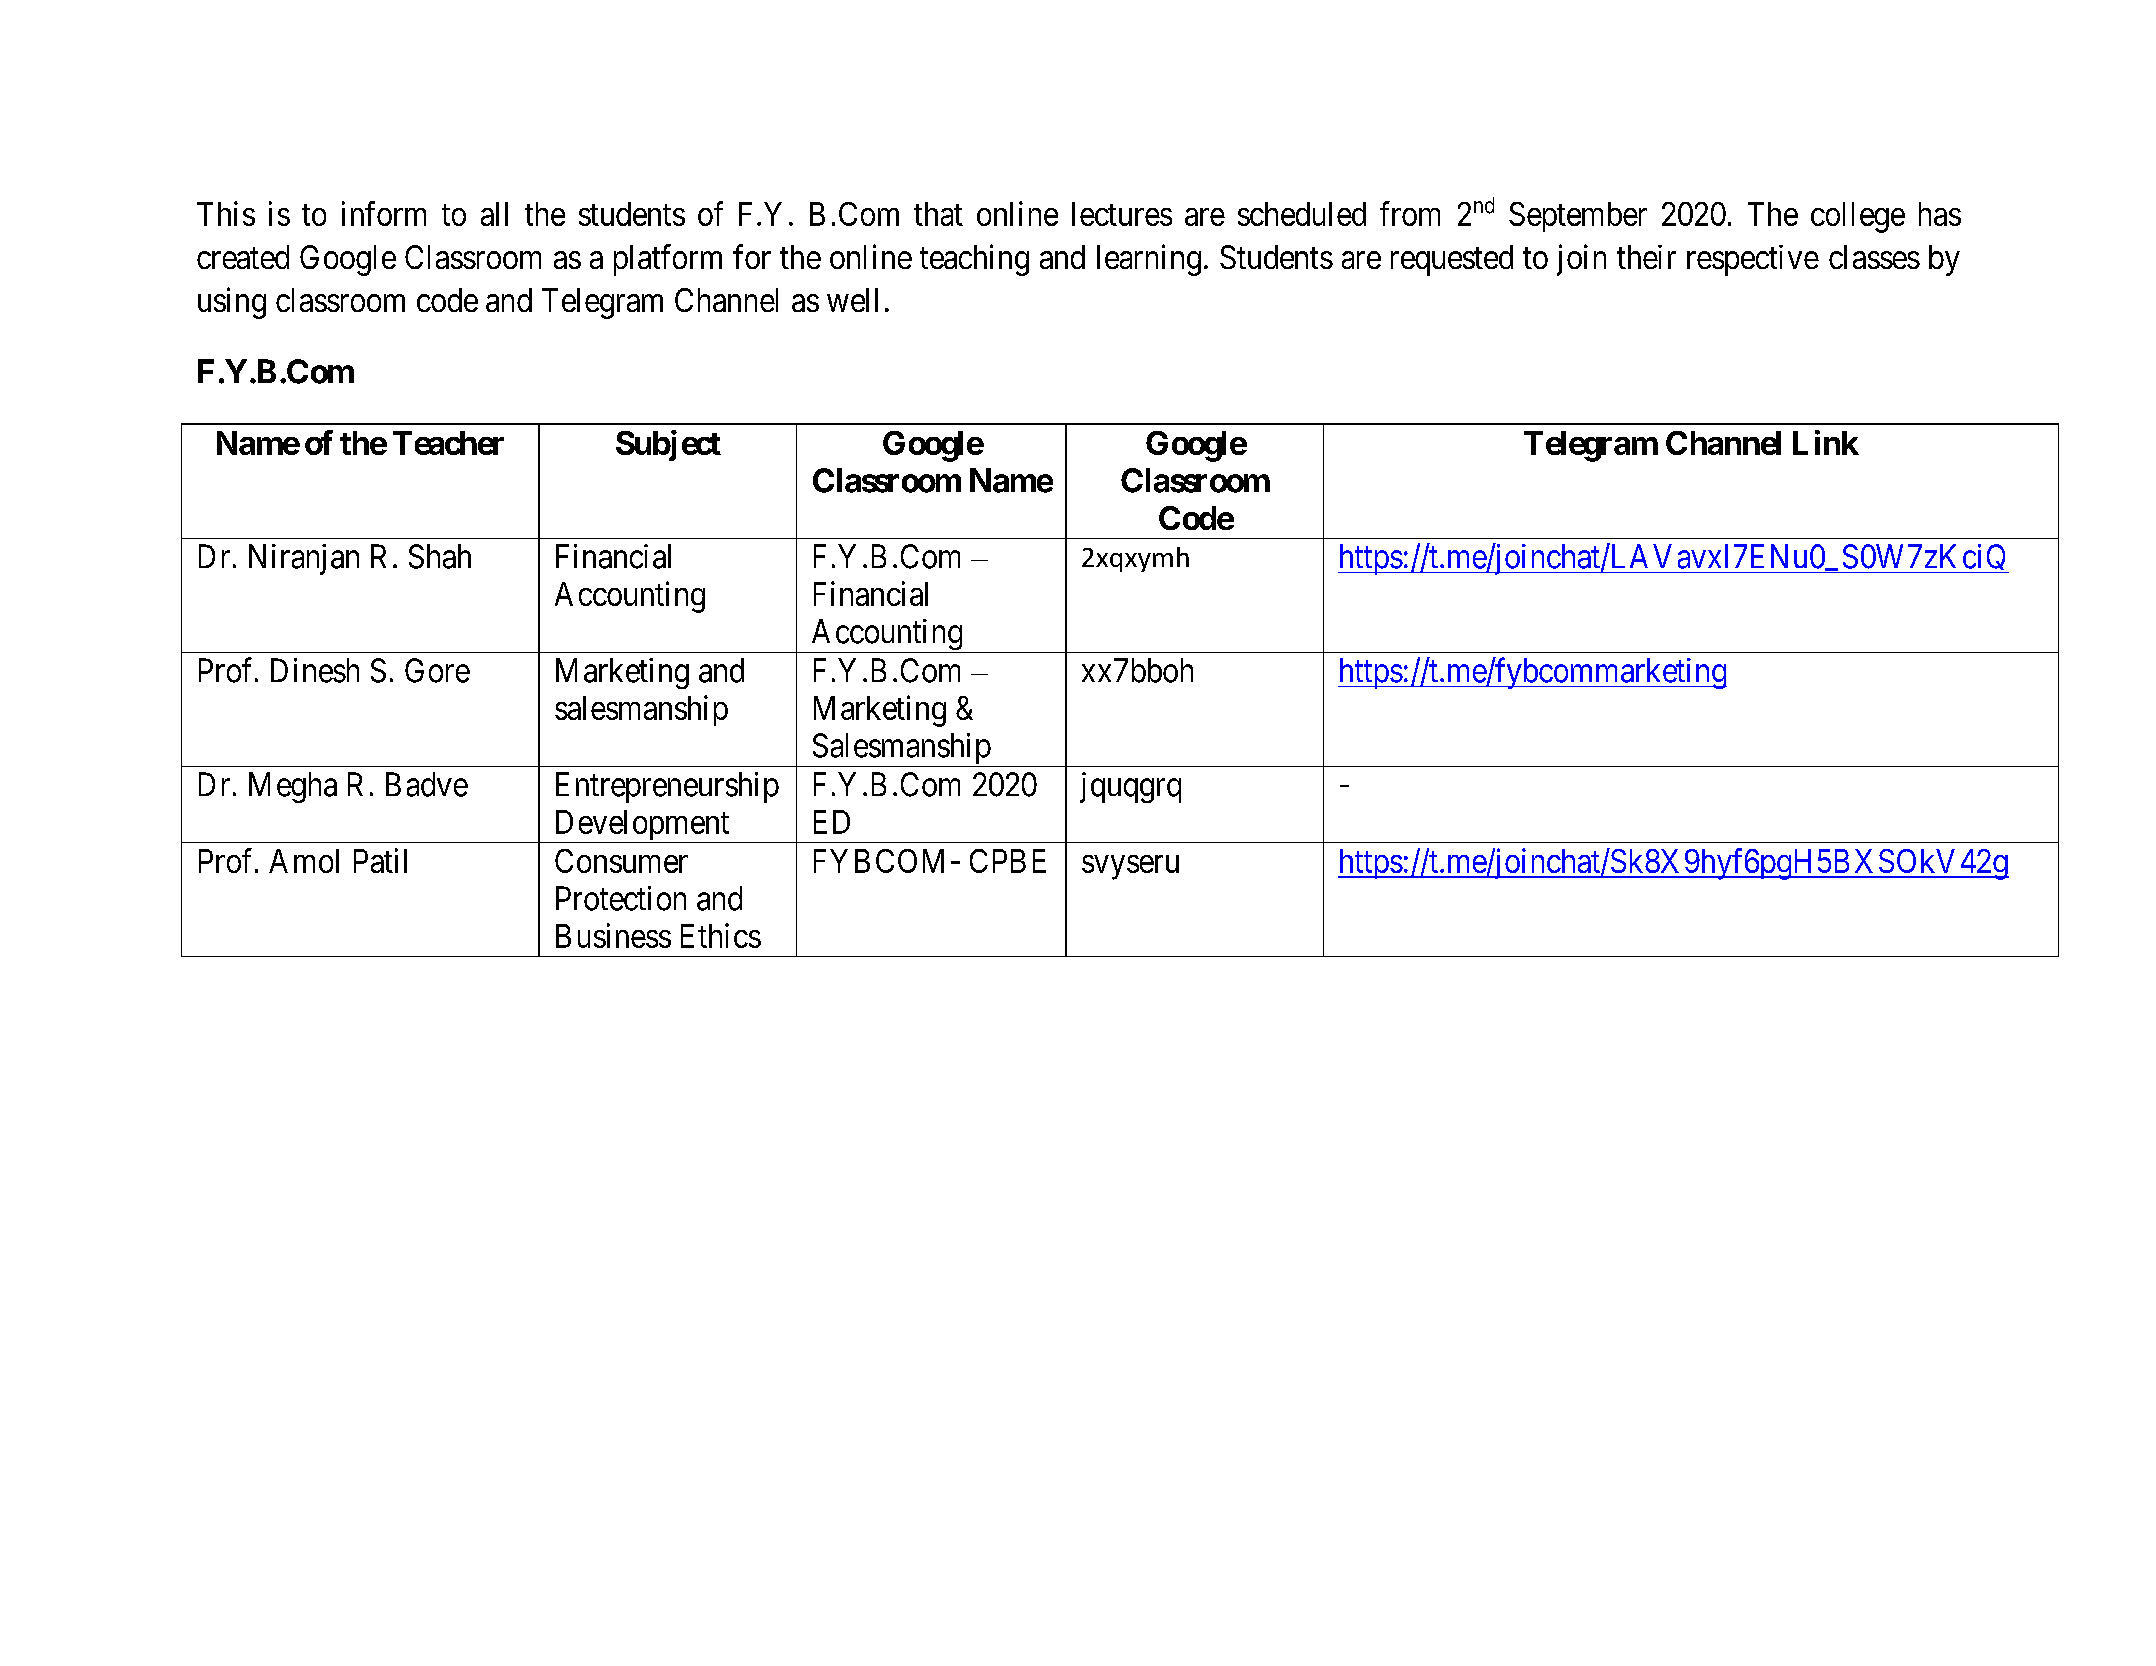 The height and width of the screenshot is (1666, 2156). I want to click on Consumer, so click(621, 861).
